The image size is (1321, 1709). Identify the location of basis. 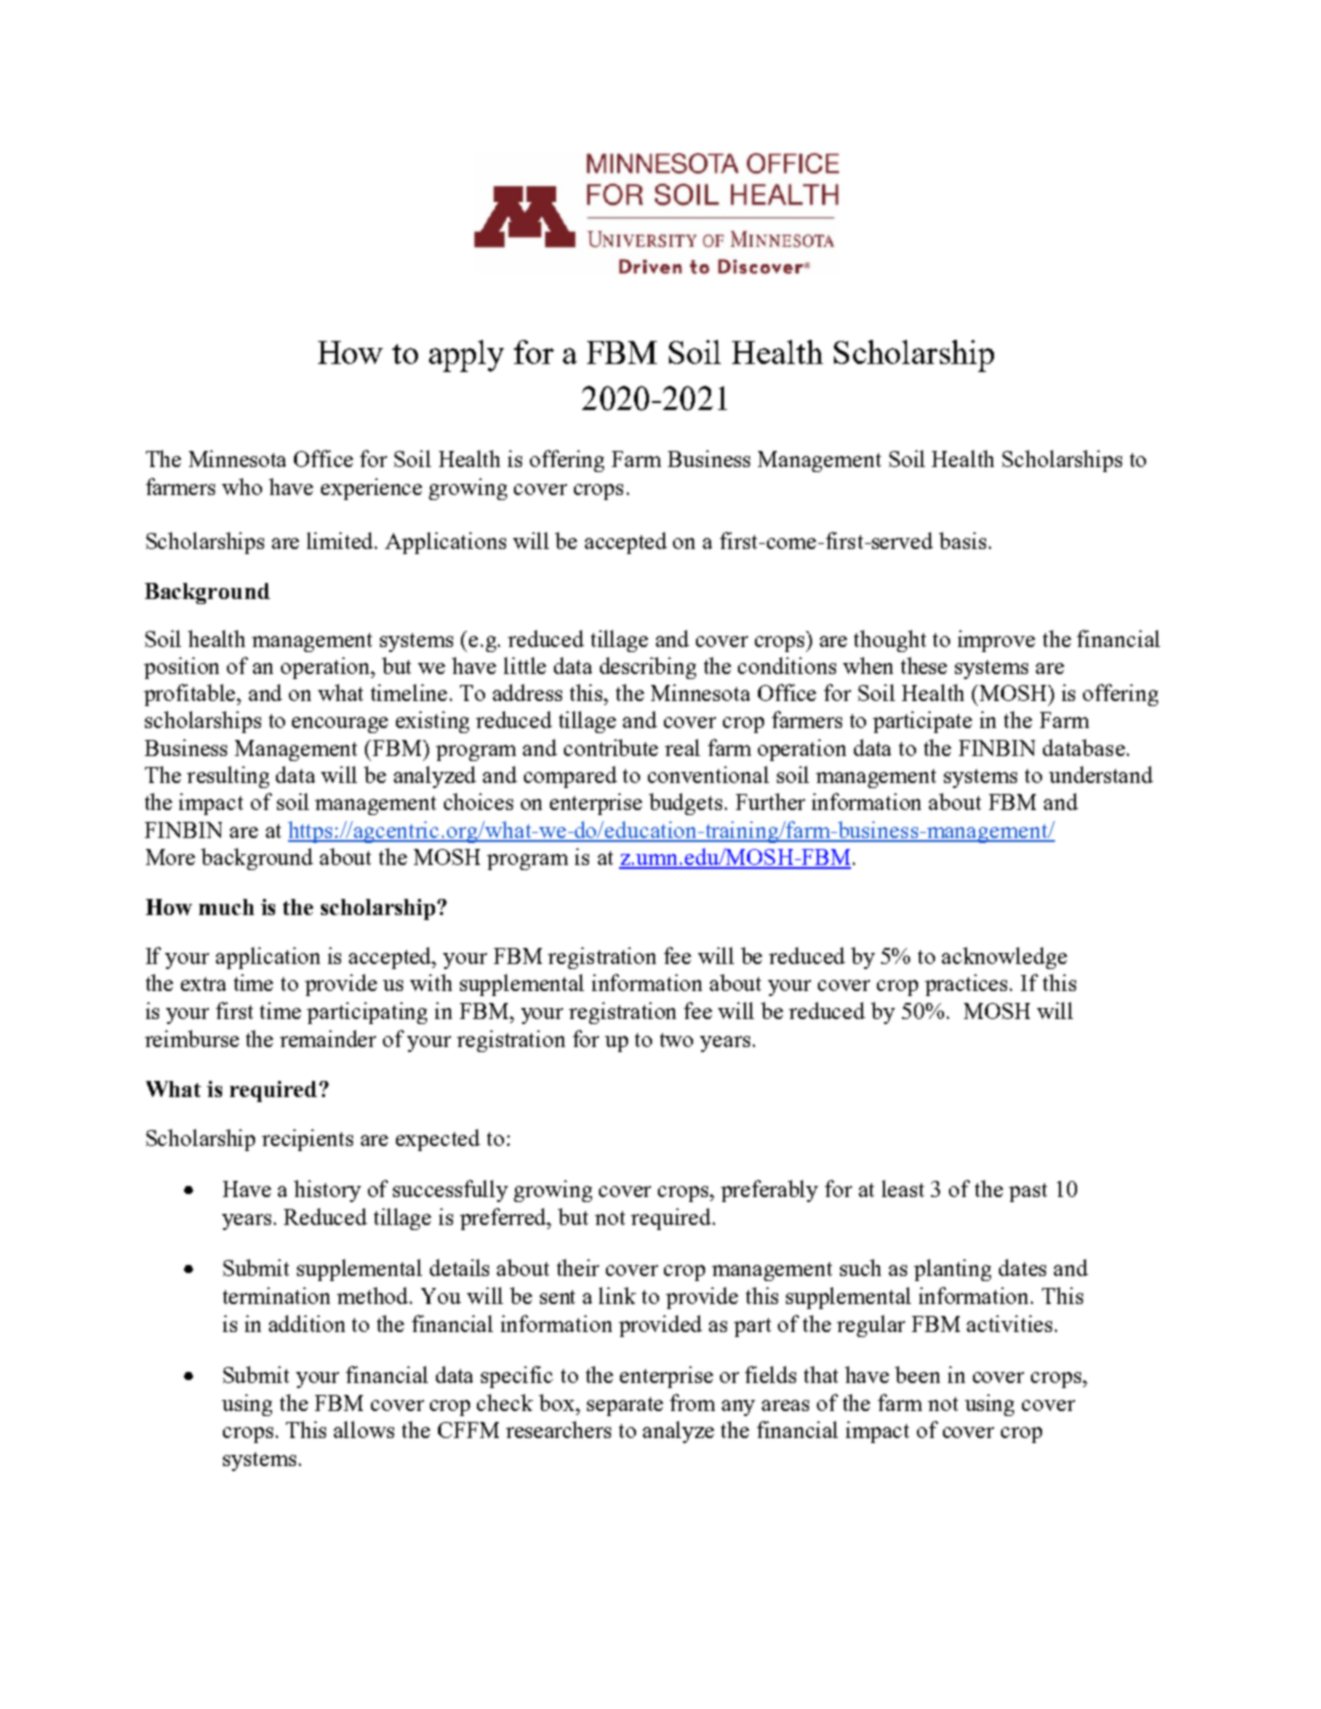
(962, 540).
